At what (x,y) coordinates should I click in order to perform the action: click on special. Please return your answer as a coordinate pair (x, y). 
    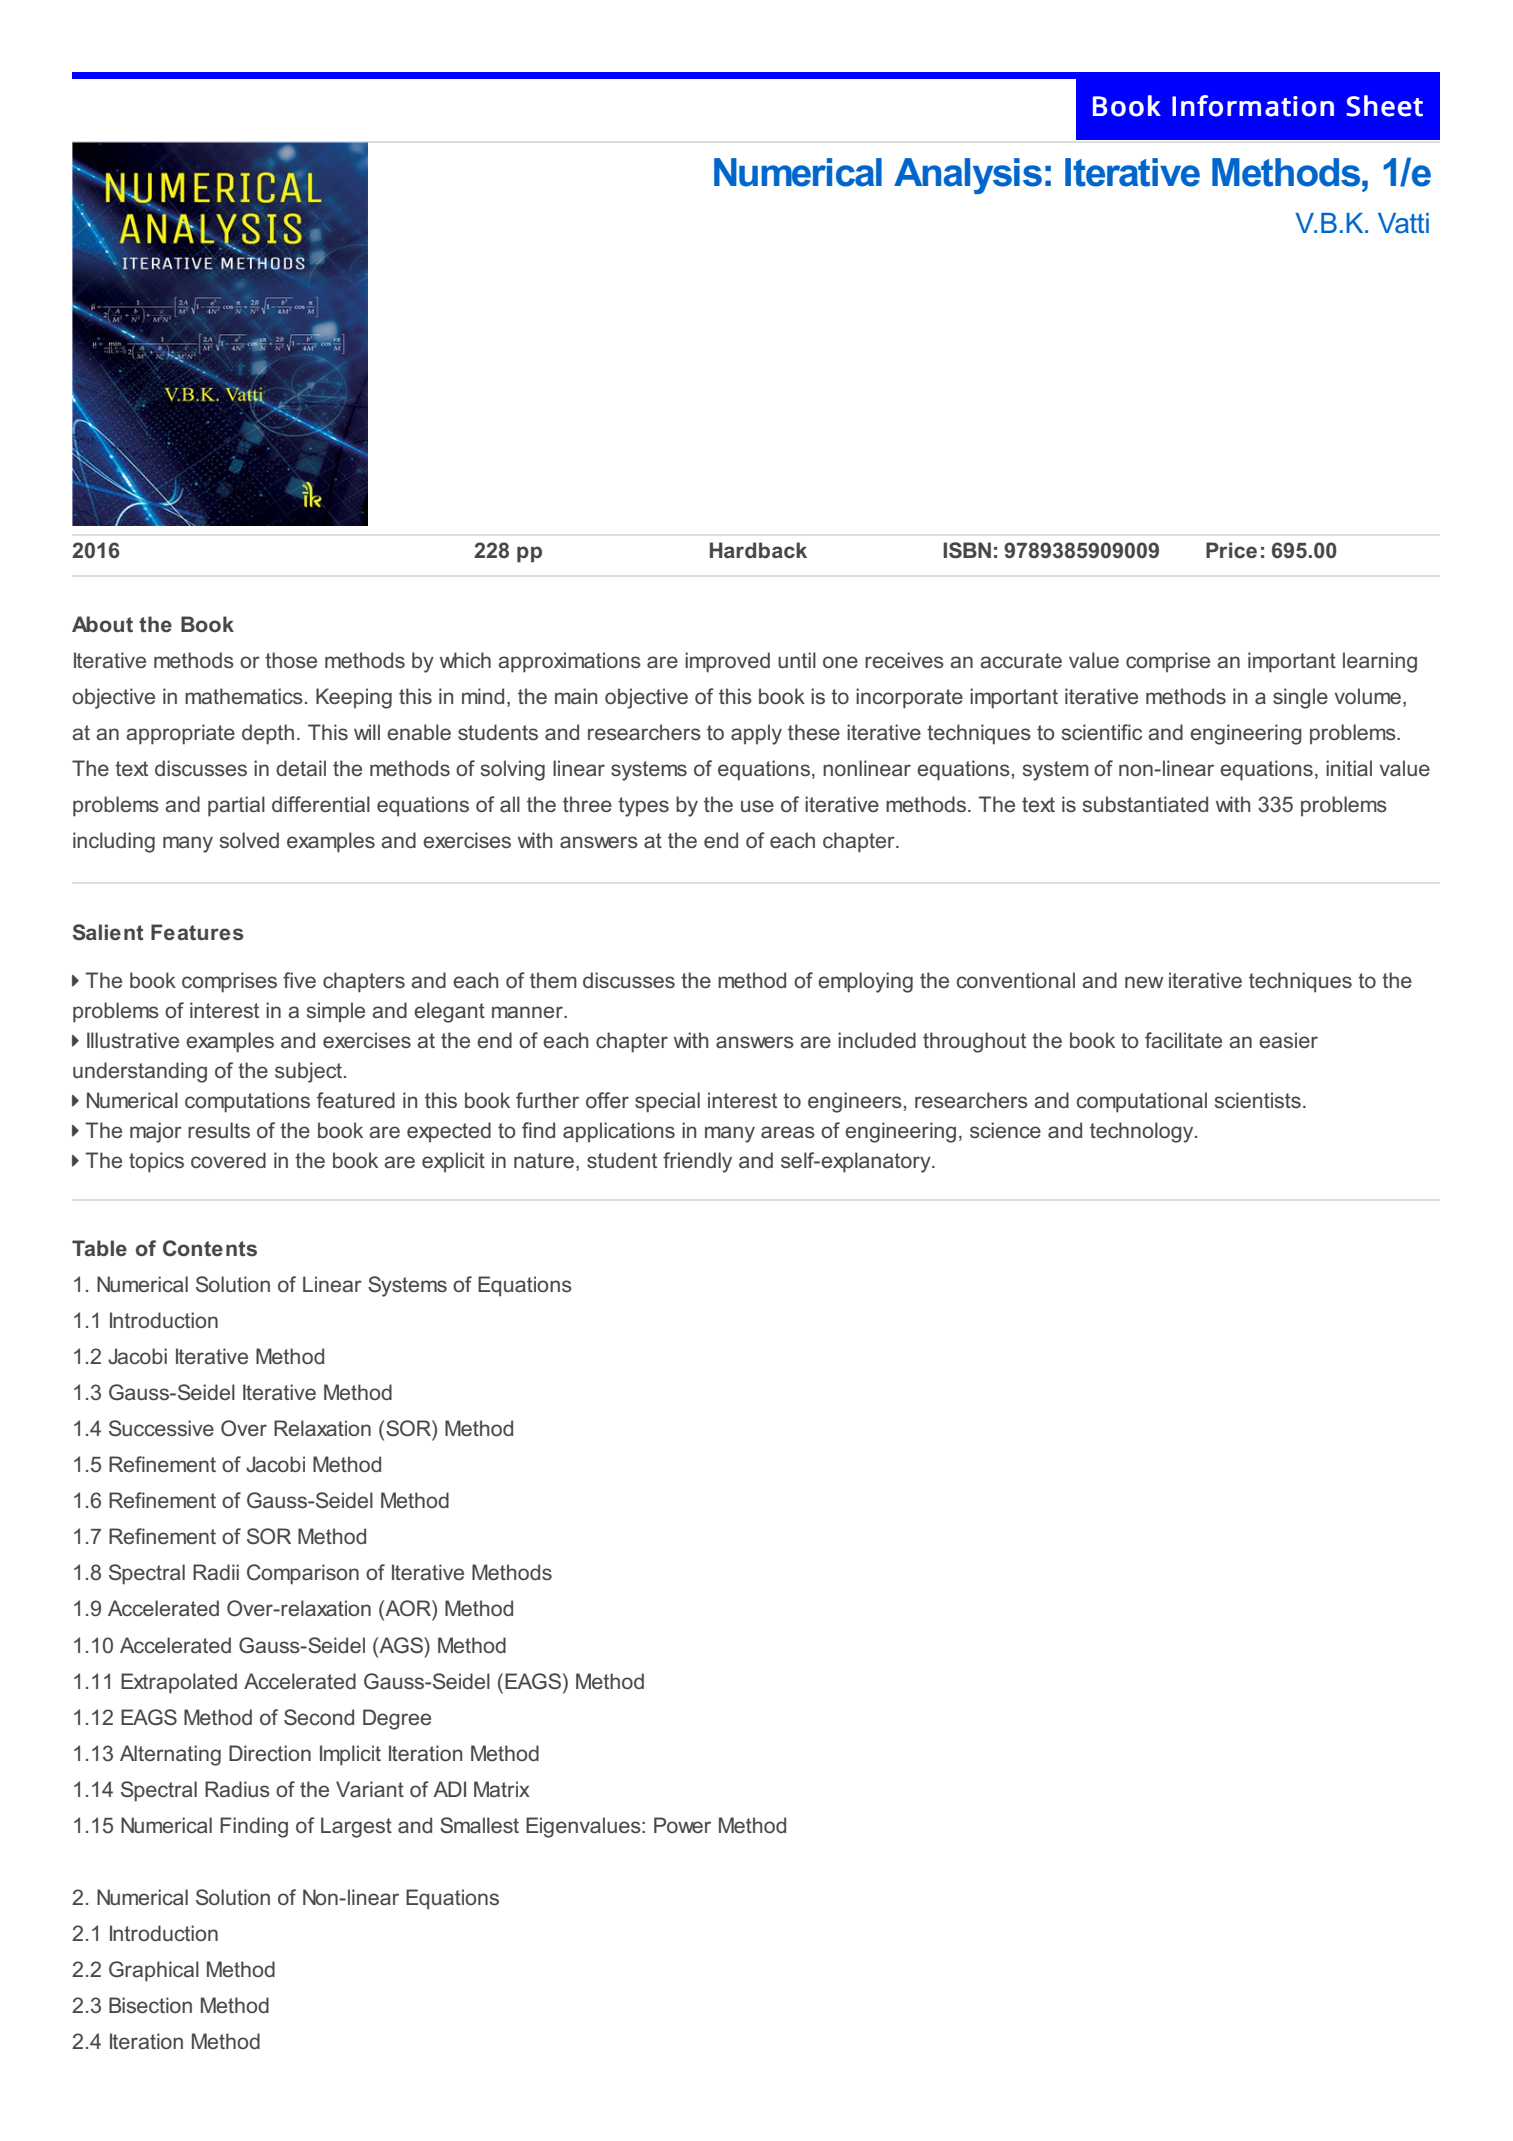
    Looking at the image, I should click on (667, 1102).
